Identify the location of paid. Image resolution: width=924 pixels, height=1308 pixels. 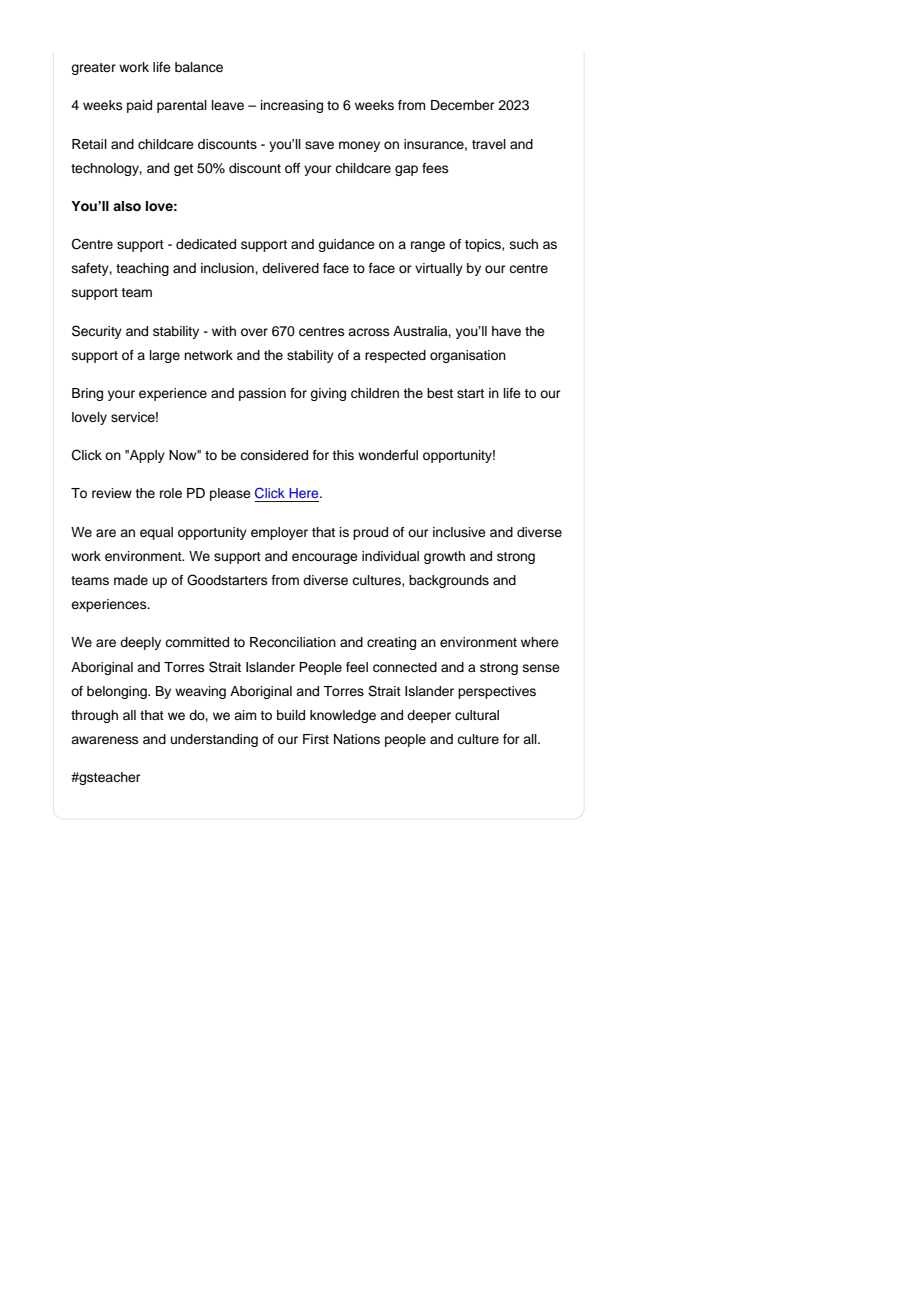
(139, 106).
